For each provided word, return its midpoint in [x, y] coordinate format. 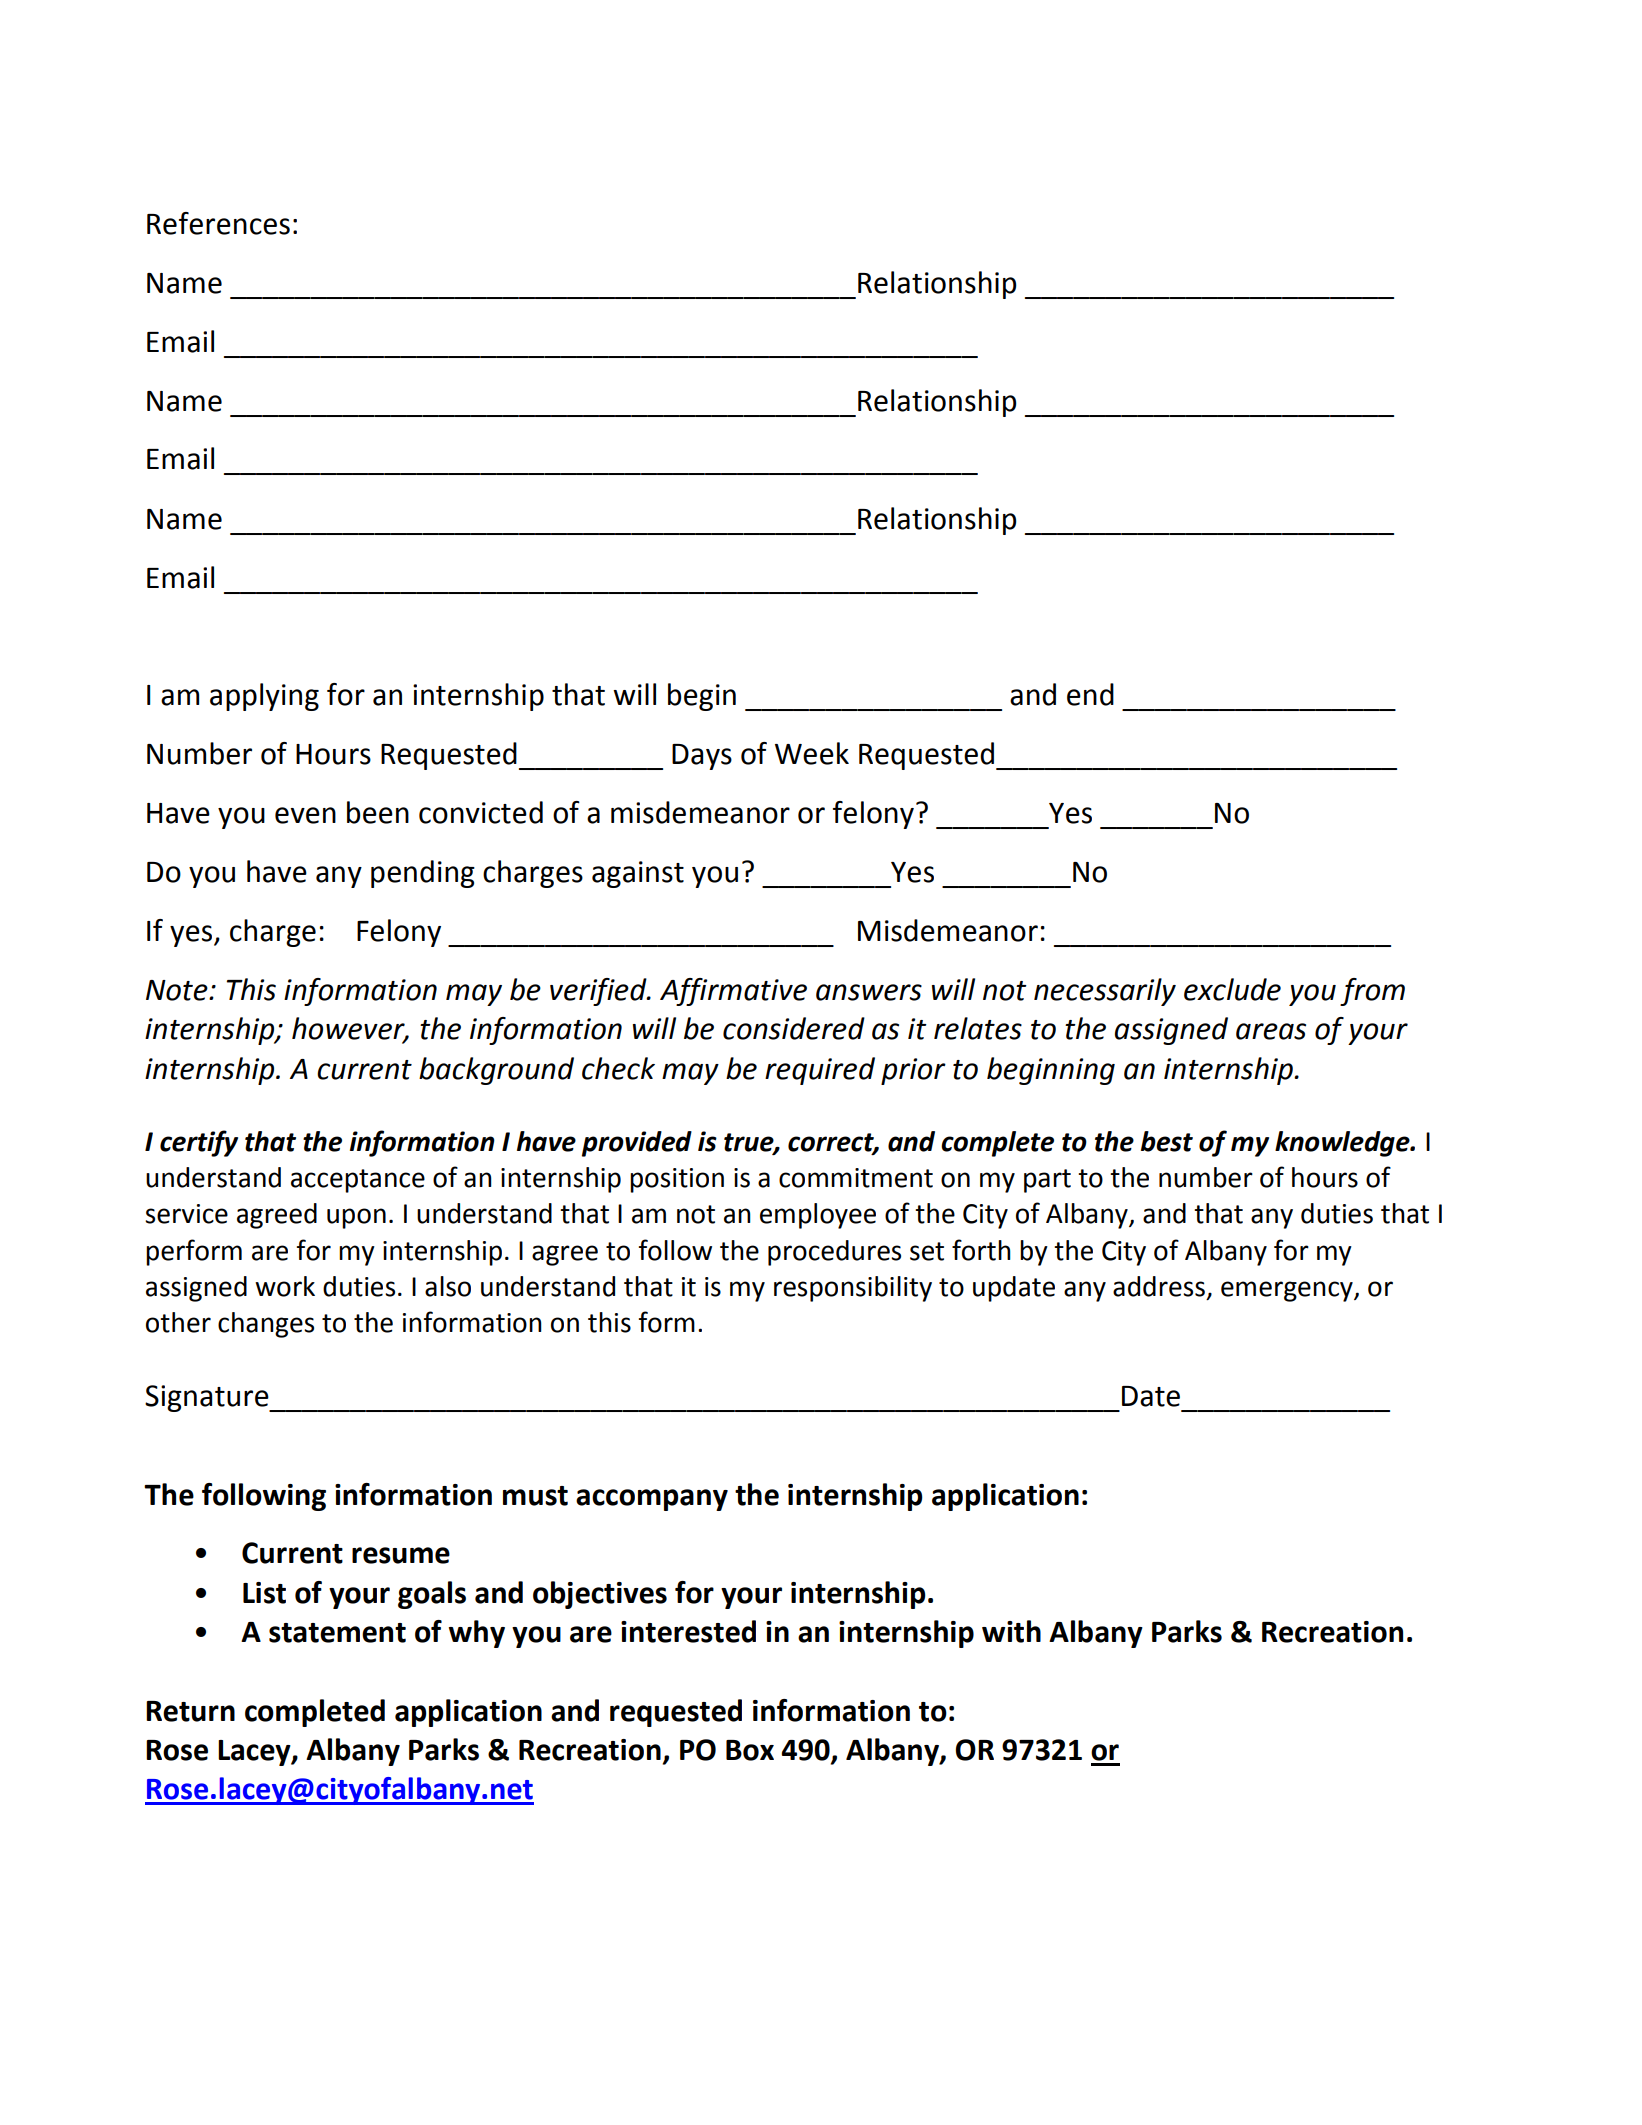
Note [178, 990]
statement [337, 1633]
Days [702, 757]
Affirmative [733, 992]
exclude [1232, 989]
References [218, 223]
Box [750, 1750]
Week [812, 753]
